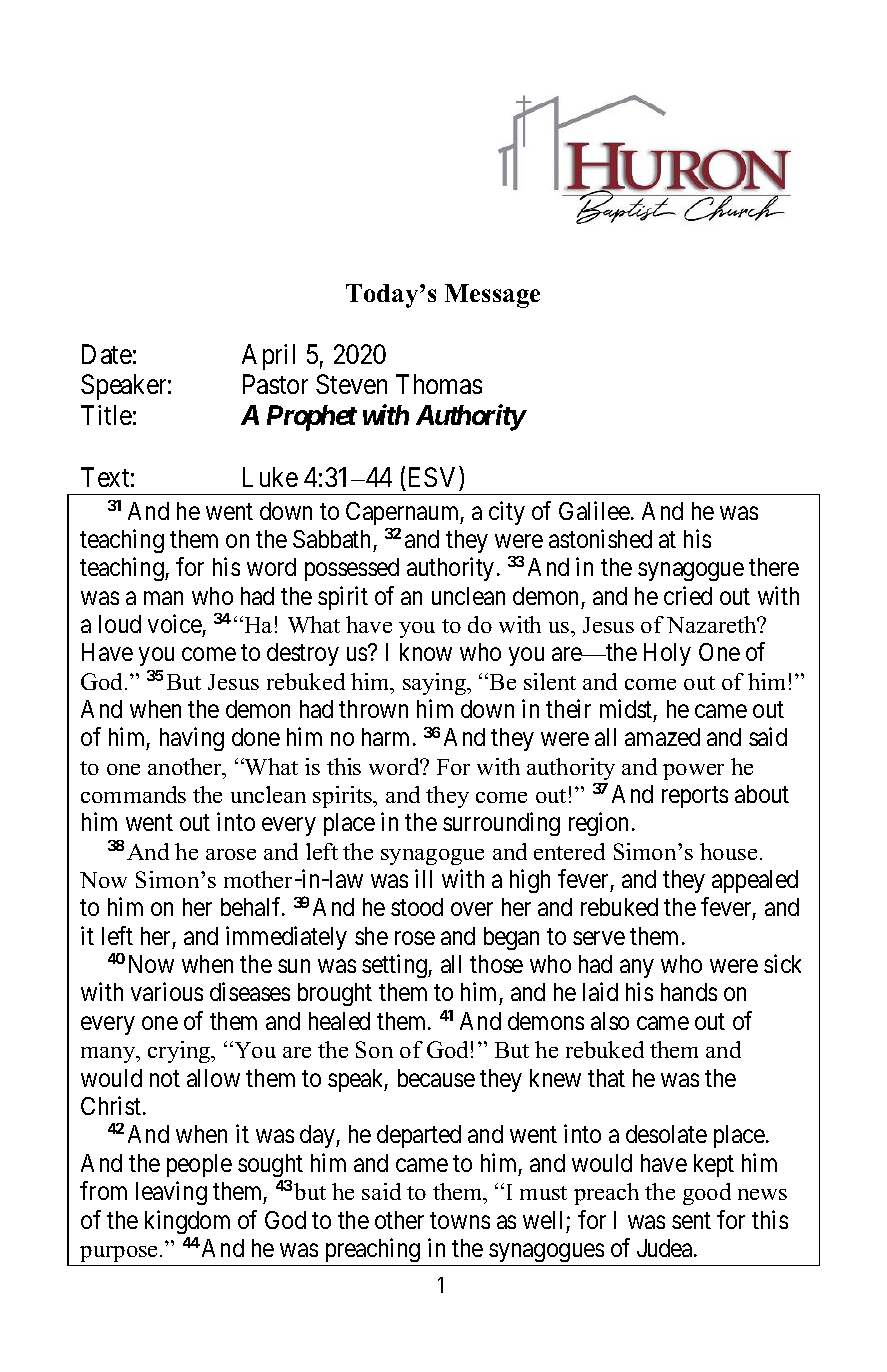 The height and width of the screenshot is (1372, 887). What do you see at coordinates (107, 354) in the screenshot?
I see `Date` at bounding box center [107, 354].
